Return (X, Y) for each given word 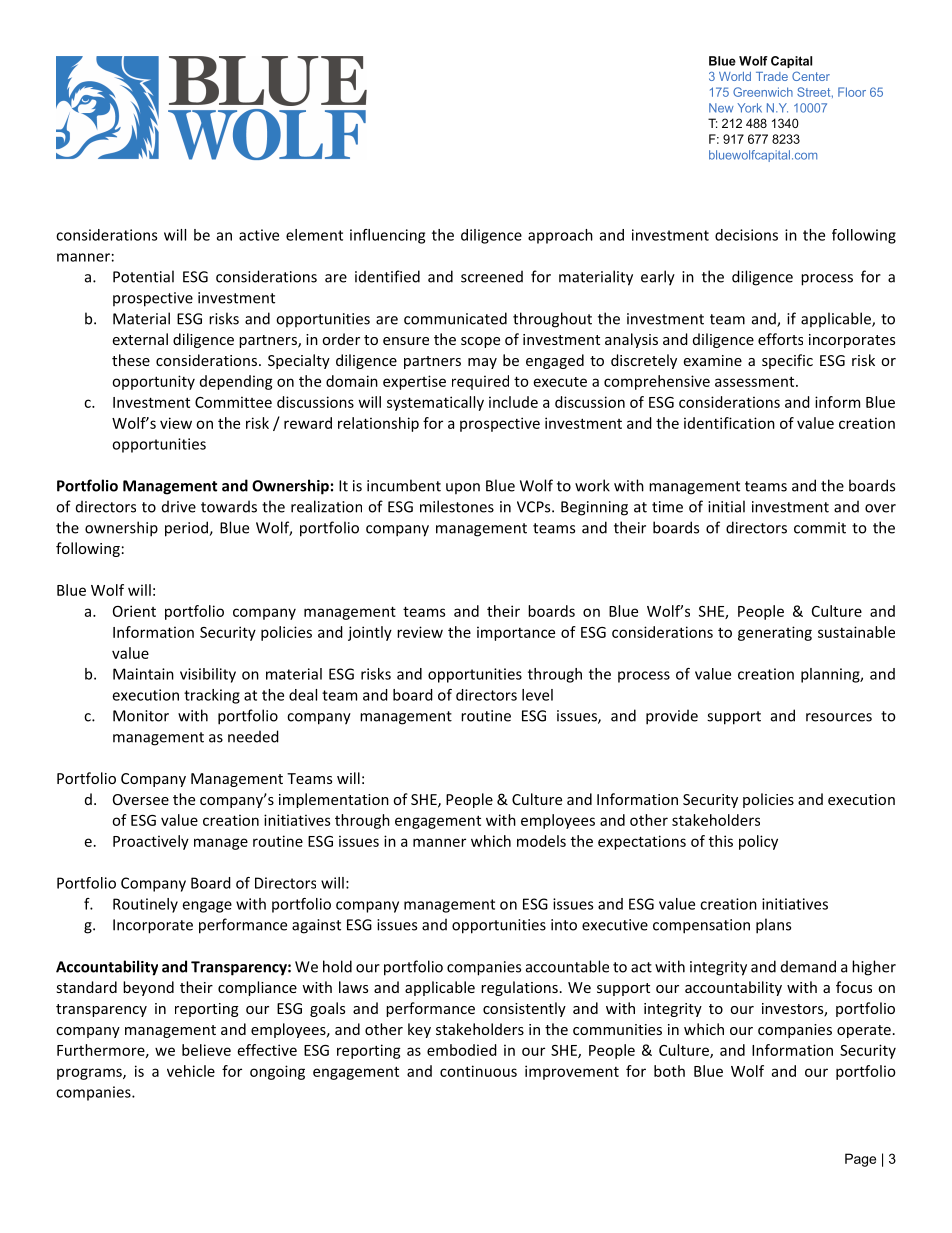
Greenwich (763, 92)
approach (560, 236)
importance (516, 633)
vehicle (191, 1071)
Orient (134, 611)
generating (775, 633)
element (314, 235)
